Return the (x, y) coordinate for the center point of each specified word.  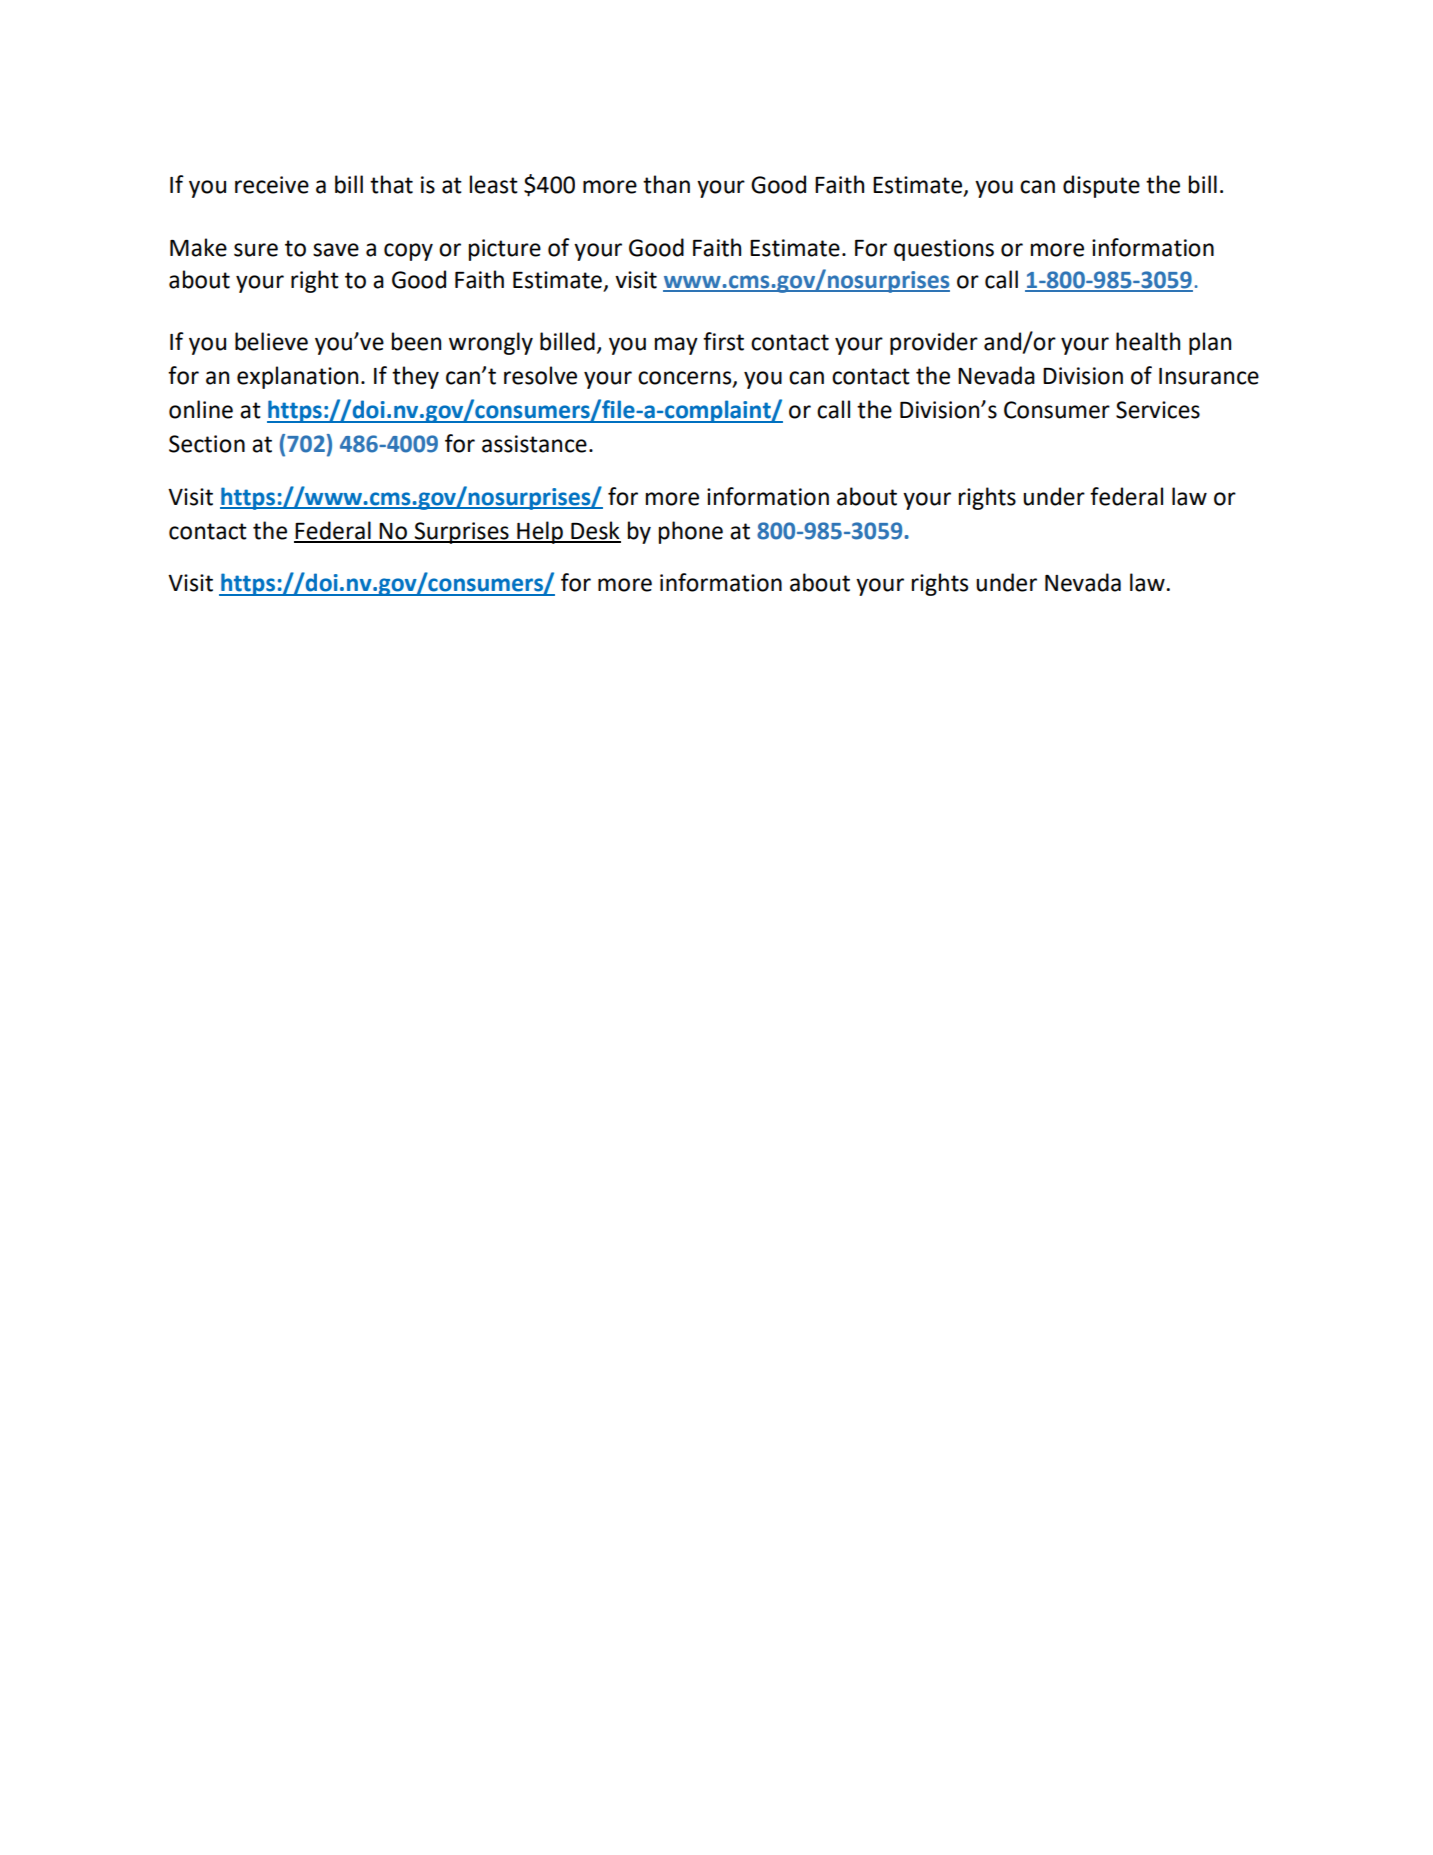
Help (540, 532)
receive (272, 185)
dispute (1101, 186)
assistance (534, 444)
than (666, 184)
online (201, 409)
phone (691, 532)
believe (271, 341)
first (723, 341)
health (1148, 341)
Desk (595, 531)
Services (1158, 410)
